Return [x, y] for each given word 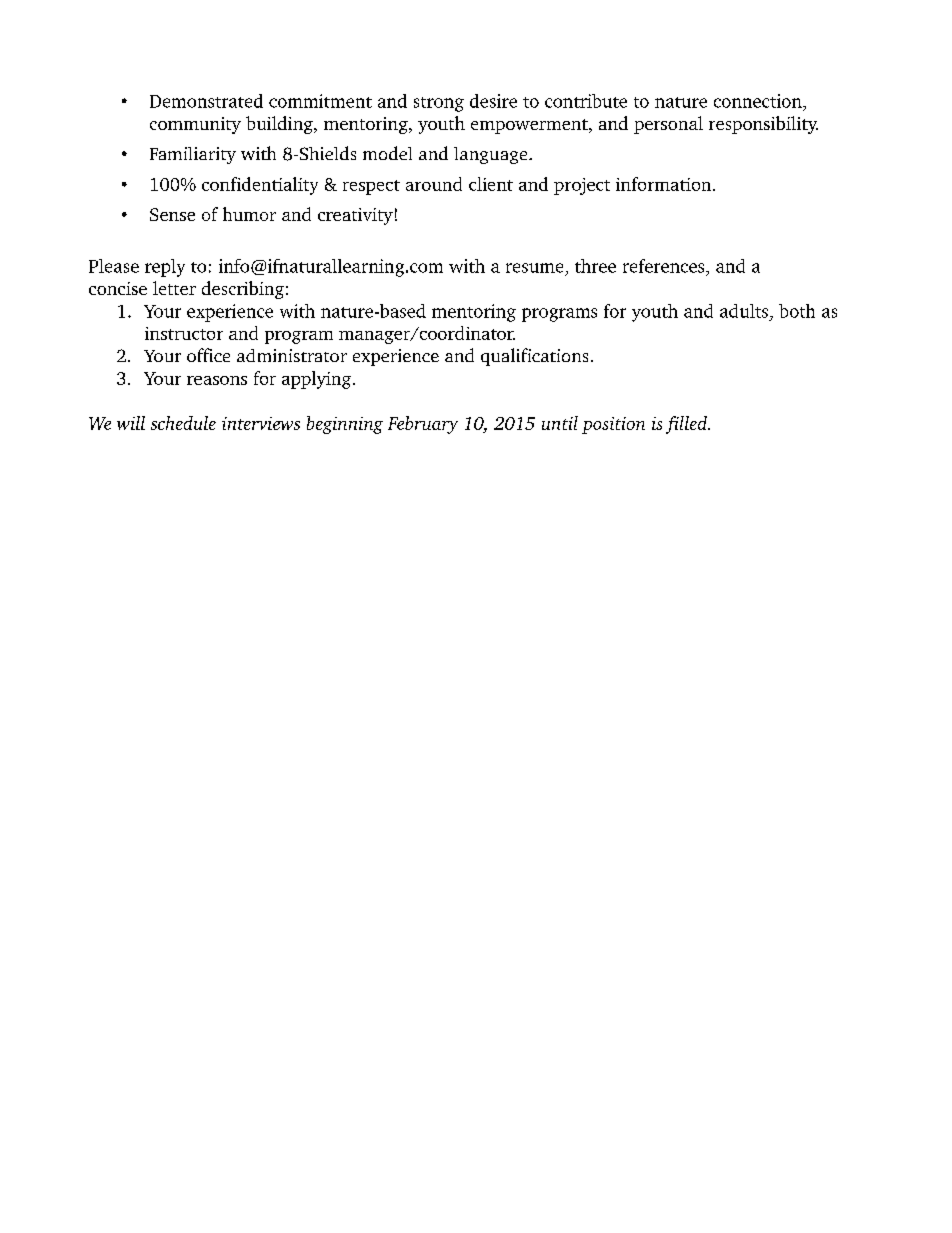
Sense [172, 214]
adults [744, 311]
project [582, 186]
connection [759, 101]
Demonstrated [206, 101]
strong [439, 104]
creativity [355, 216]
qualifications [534, 357]
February [423, 425]
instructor [184, 333]
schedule [183, 423]
